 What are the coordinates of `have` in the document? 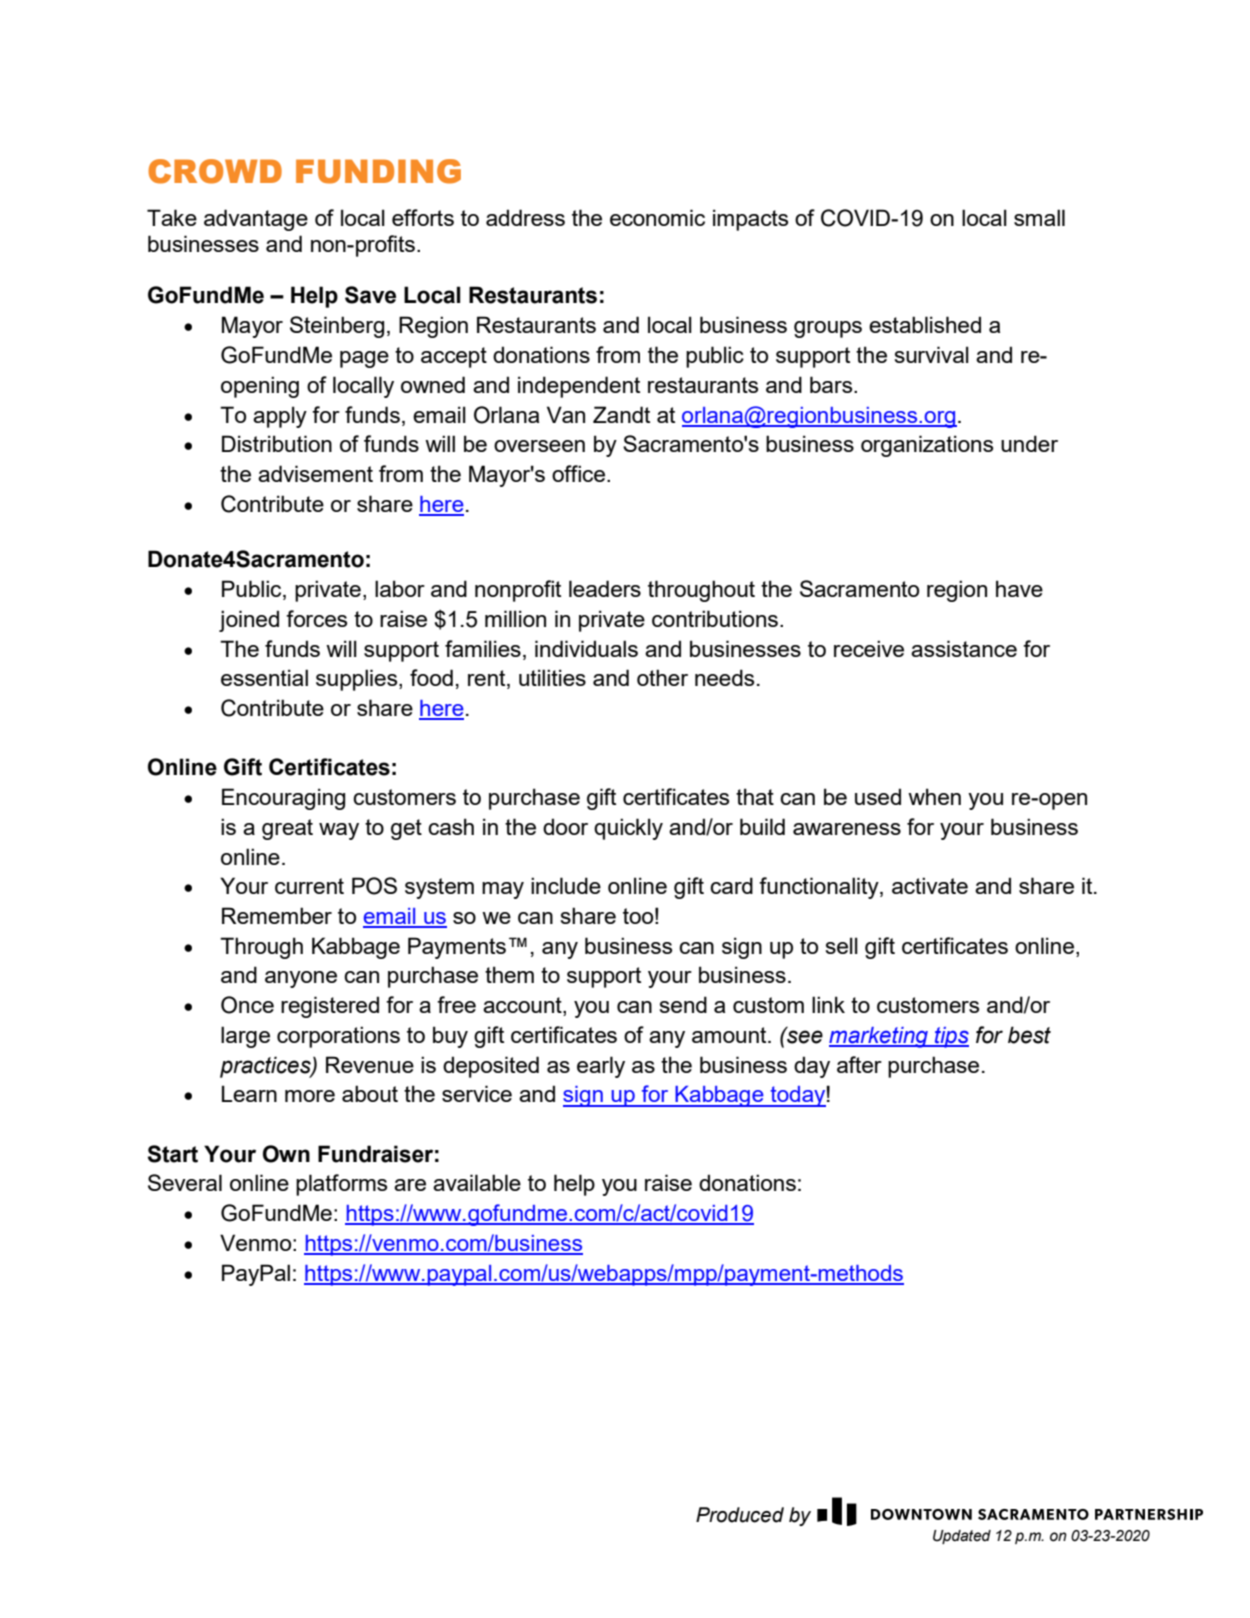 It's located at (1019, 588).
